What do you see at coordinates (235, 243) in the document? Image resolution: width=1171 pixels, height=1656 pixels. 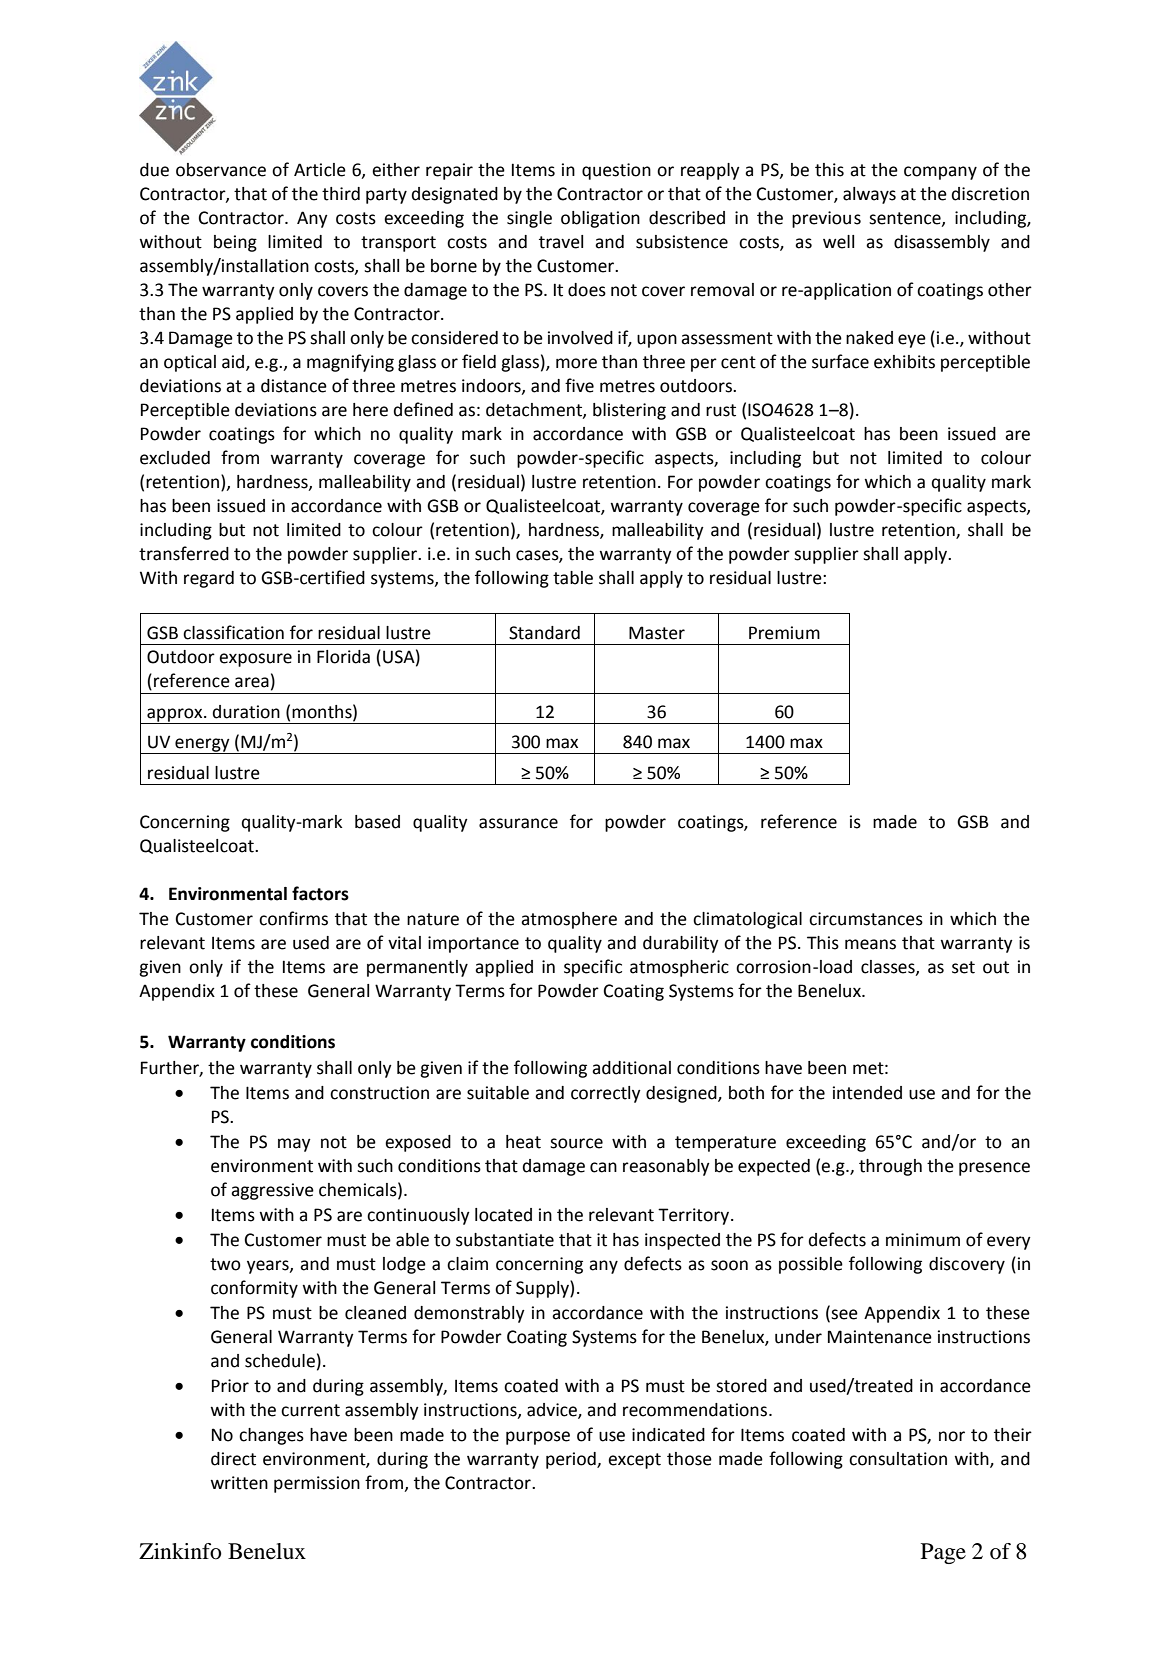 I see `being` at bounding box center [235, 243].
